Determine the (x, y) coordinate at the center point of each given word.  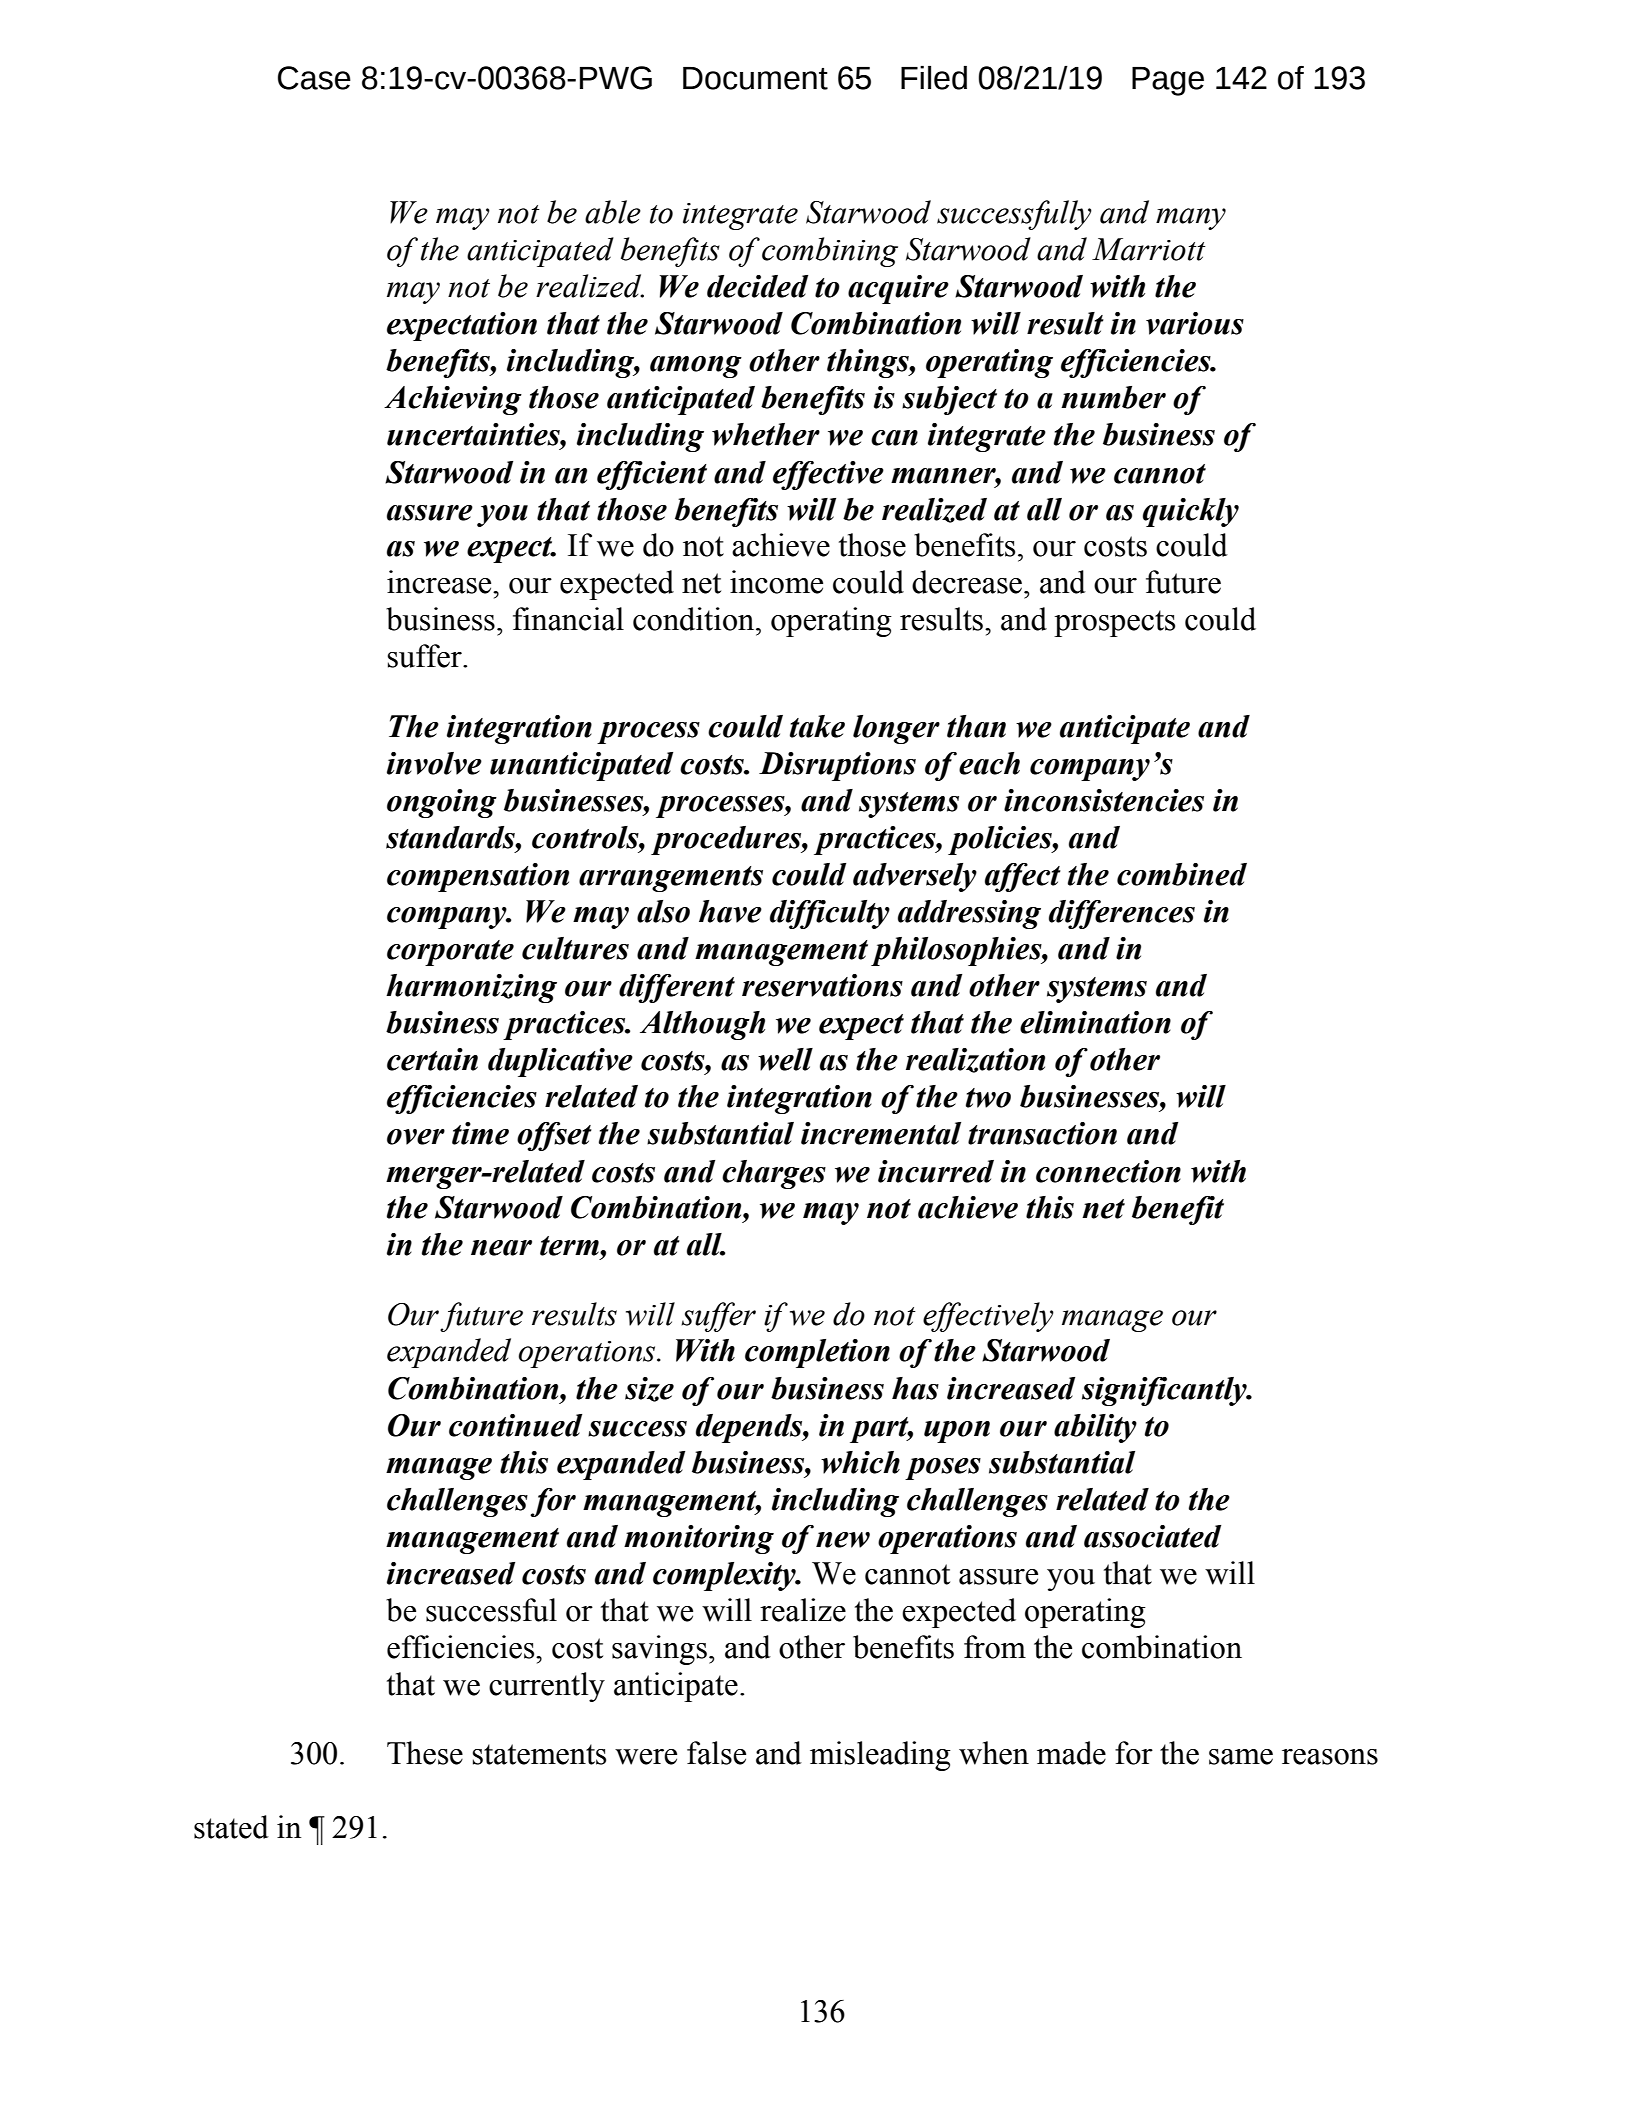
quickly (1191, 512)
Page (1168, 81)
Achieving (453, 400)
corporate (450, 953)
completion (817, 1353)
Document (755, 78)
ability (1095, 1428)
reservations (822, 985)
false (716, 1753)
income (776, 582)
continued (515, 1425)
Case (314, 78)
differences (1122, 914)
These (425, 1753)
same (1241, 1757)
